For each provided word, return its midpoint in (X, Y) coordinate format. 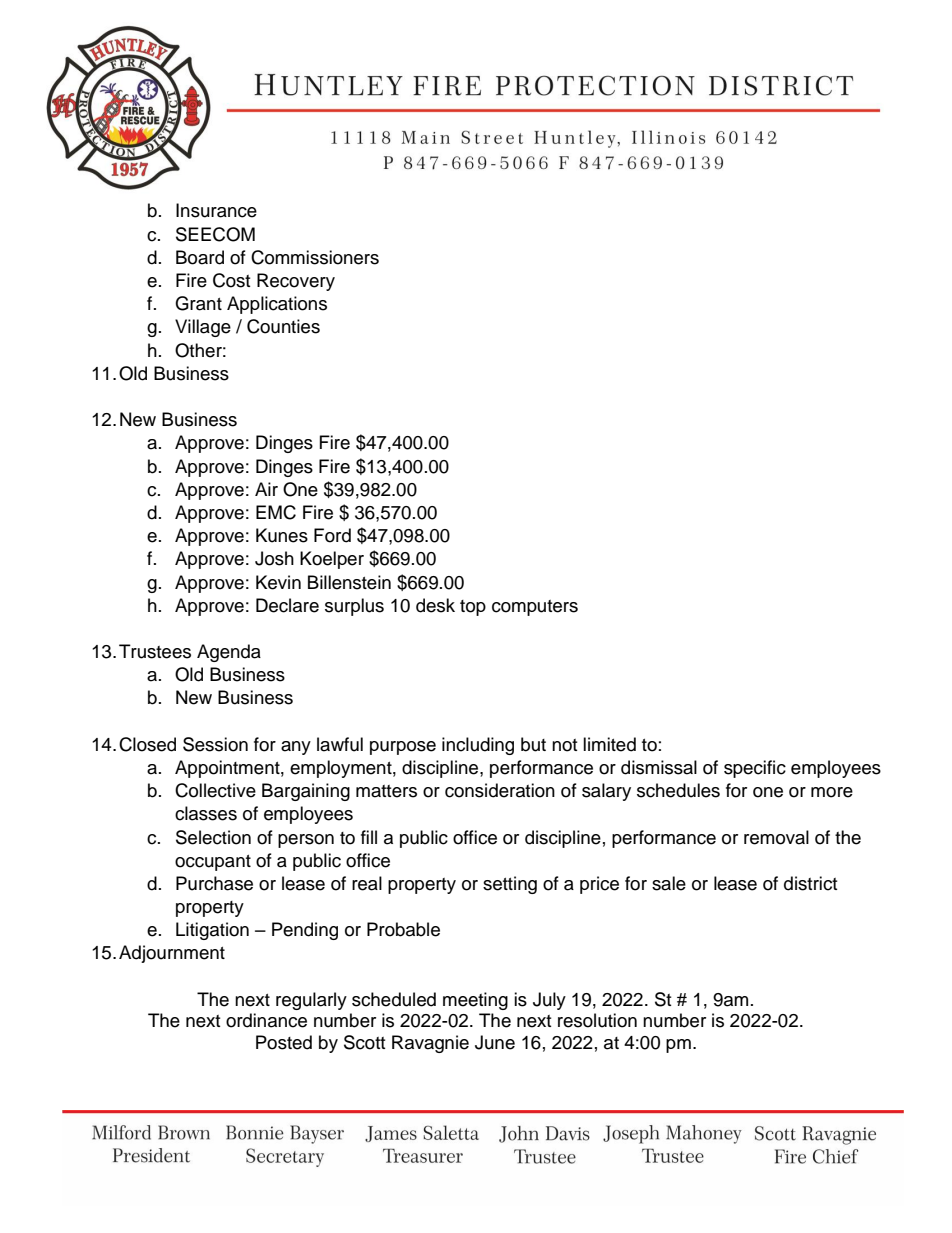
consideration (500, 790)
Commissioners (315, 257)
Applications (277, 305)
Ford (332, 535)
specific (755, 769)
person (306, 841)
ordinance (266, 1020)
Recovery (296, 282)
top (473, 608)
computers (535, 608)
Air (266, 489)
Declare (287, 605)
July (549, 1001)
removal (776, 837)
